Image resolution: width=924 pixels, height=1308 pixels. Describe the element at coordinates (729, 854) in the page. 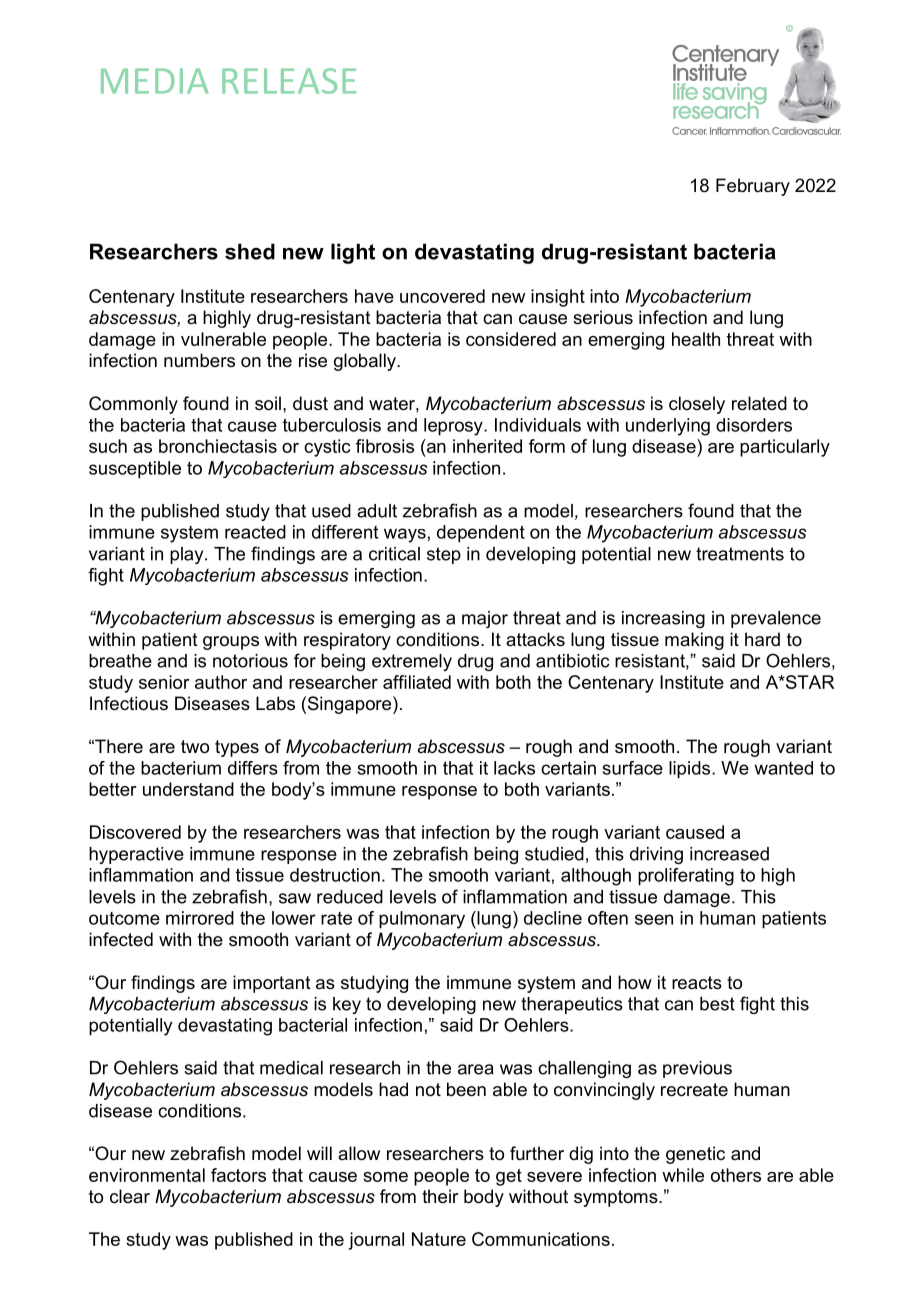

I see `increased` at that location.
